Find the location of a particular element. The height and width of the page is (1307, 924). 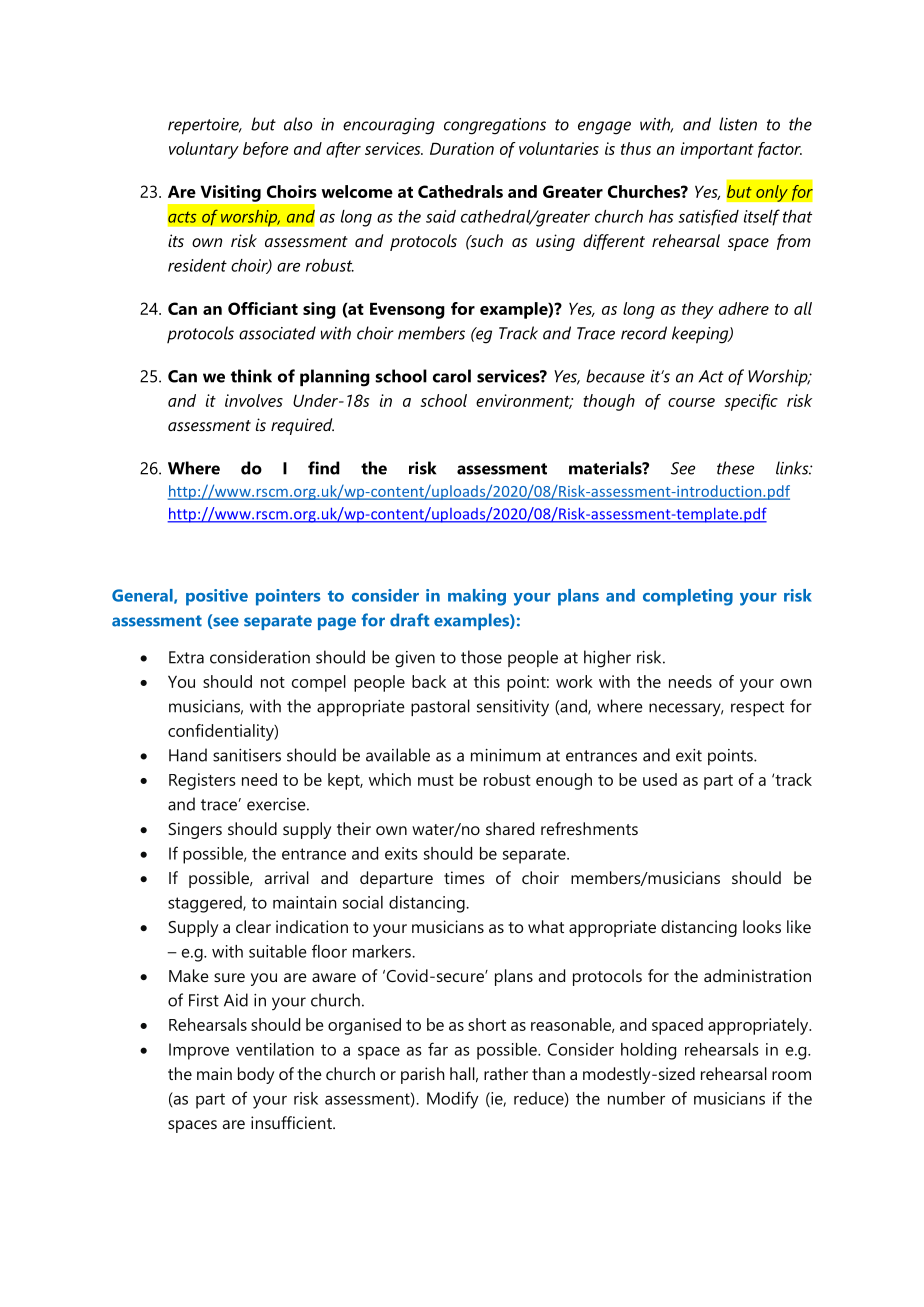

room is located at coordinates (791, 1075).
